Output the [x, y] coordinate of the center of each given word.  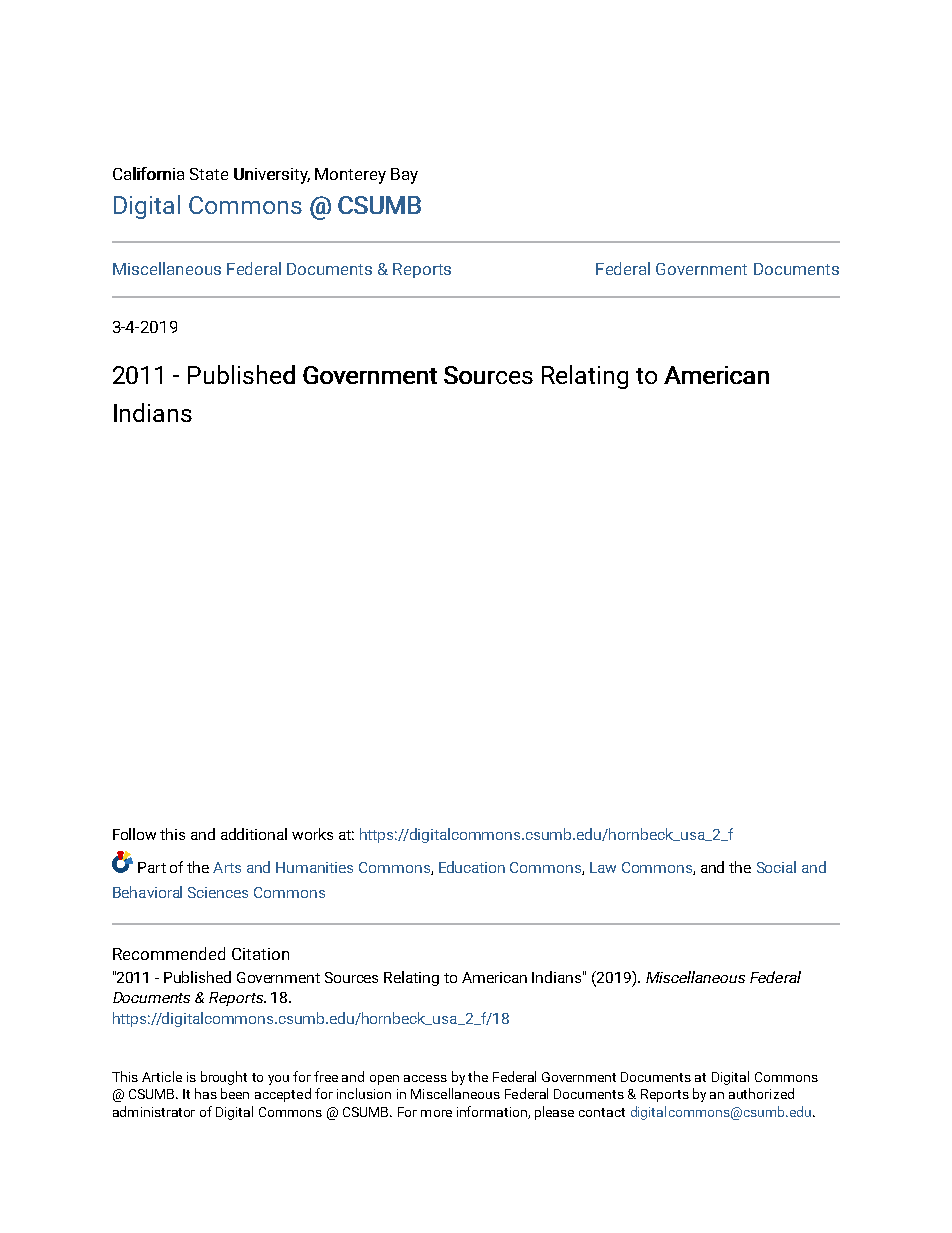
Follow [134, 834]
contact [602, 1112]
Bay [404, 176]
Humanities [314, 867]
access [425, 1078]
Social [776, 867]
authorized [761, 1093]
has [206, 1093]
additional [254, 834]
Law [603, 867]
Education [472, 867]
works [312, 834]
